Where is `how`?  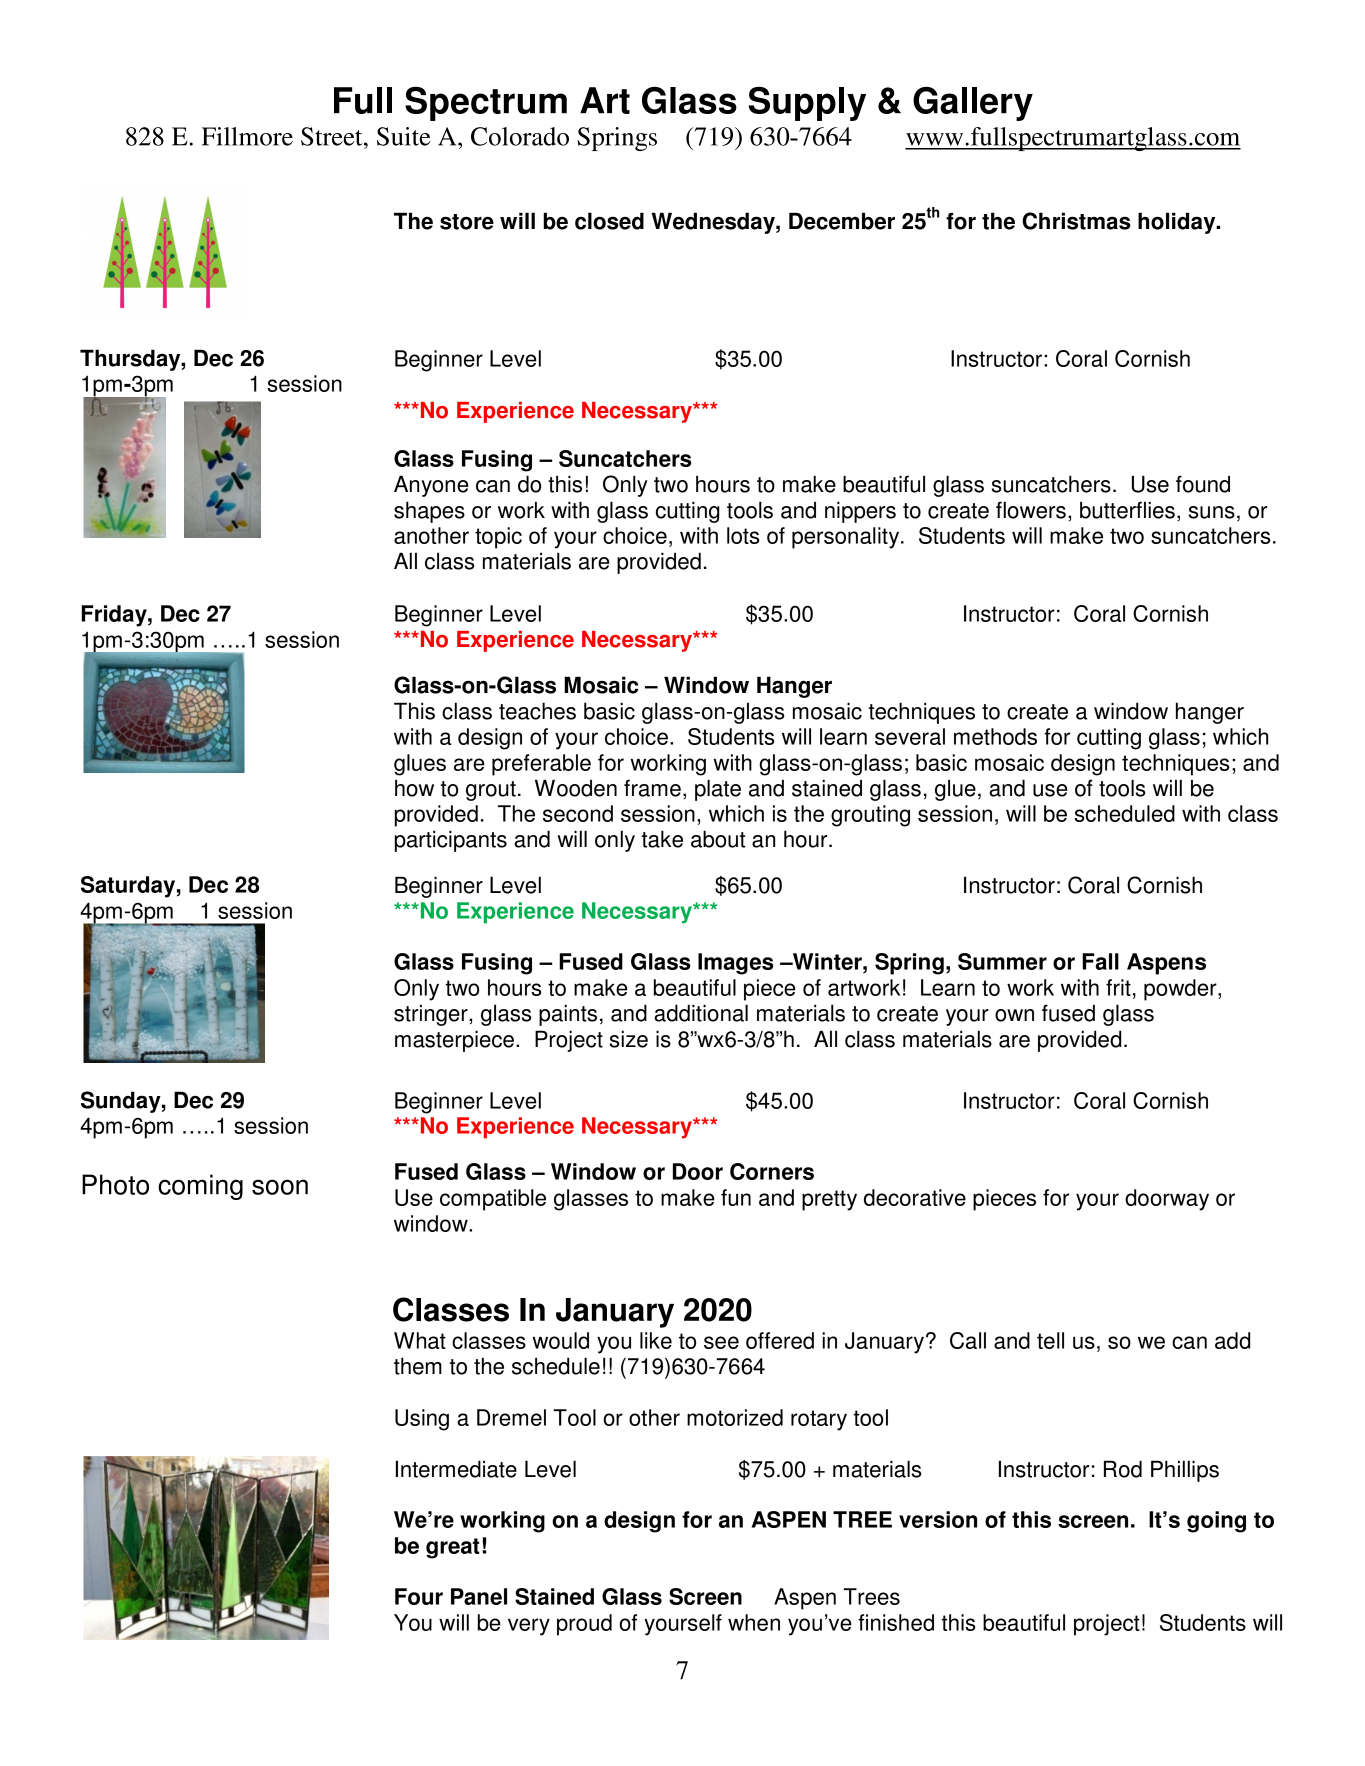 how is located at coordinates (414, 788).
